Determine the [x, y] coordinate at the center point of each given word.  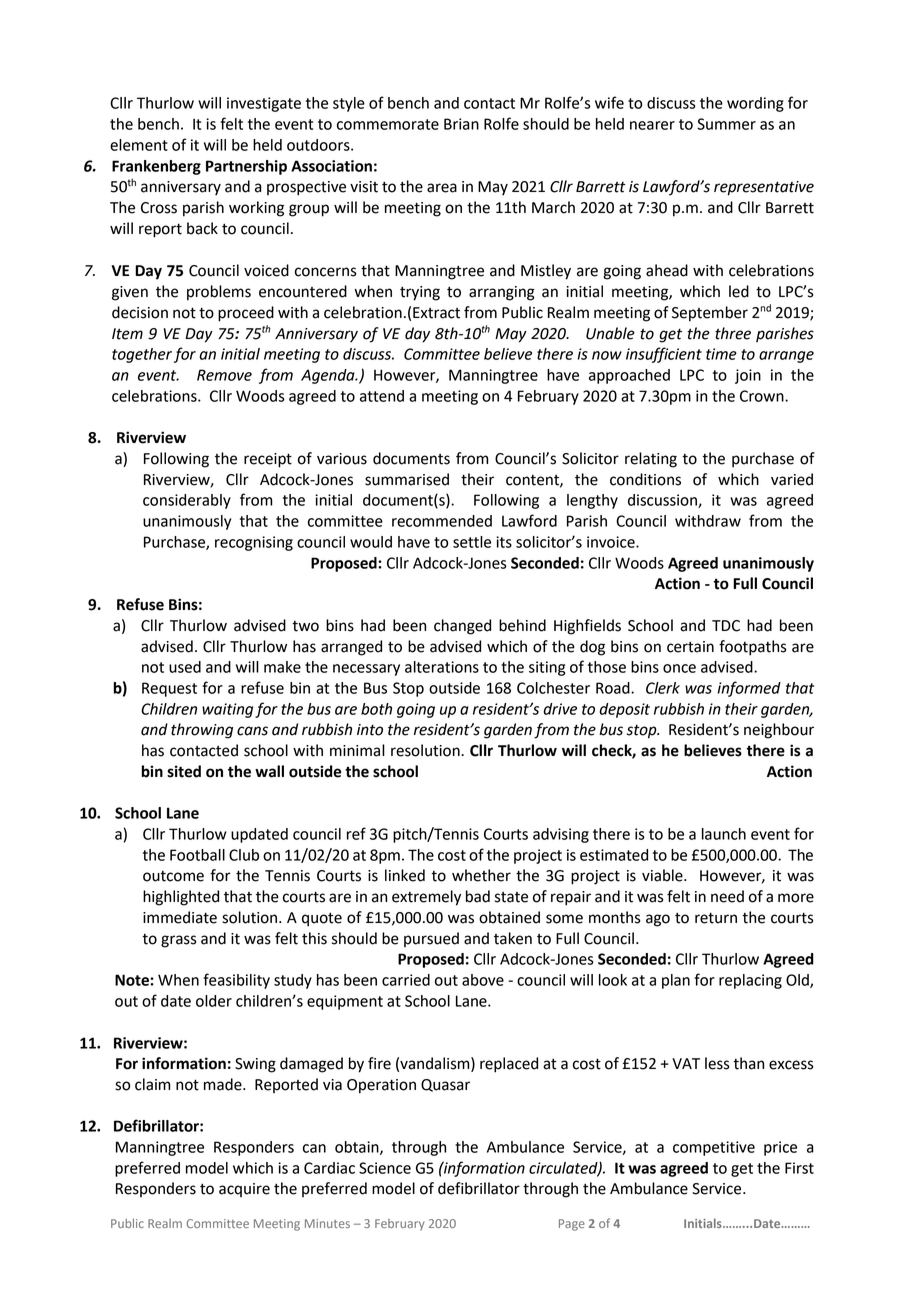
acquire [244, 1190]
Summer [726, 124]
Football [197, 855]
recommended [442, 521]
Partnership [246, 167]
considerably [187, 501]
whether [481, 875]
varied [792, 479]
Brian [461, 124]
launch [724, 834]
